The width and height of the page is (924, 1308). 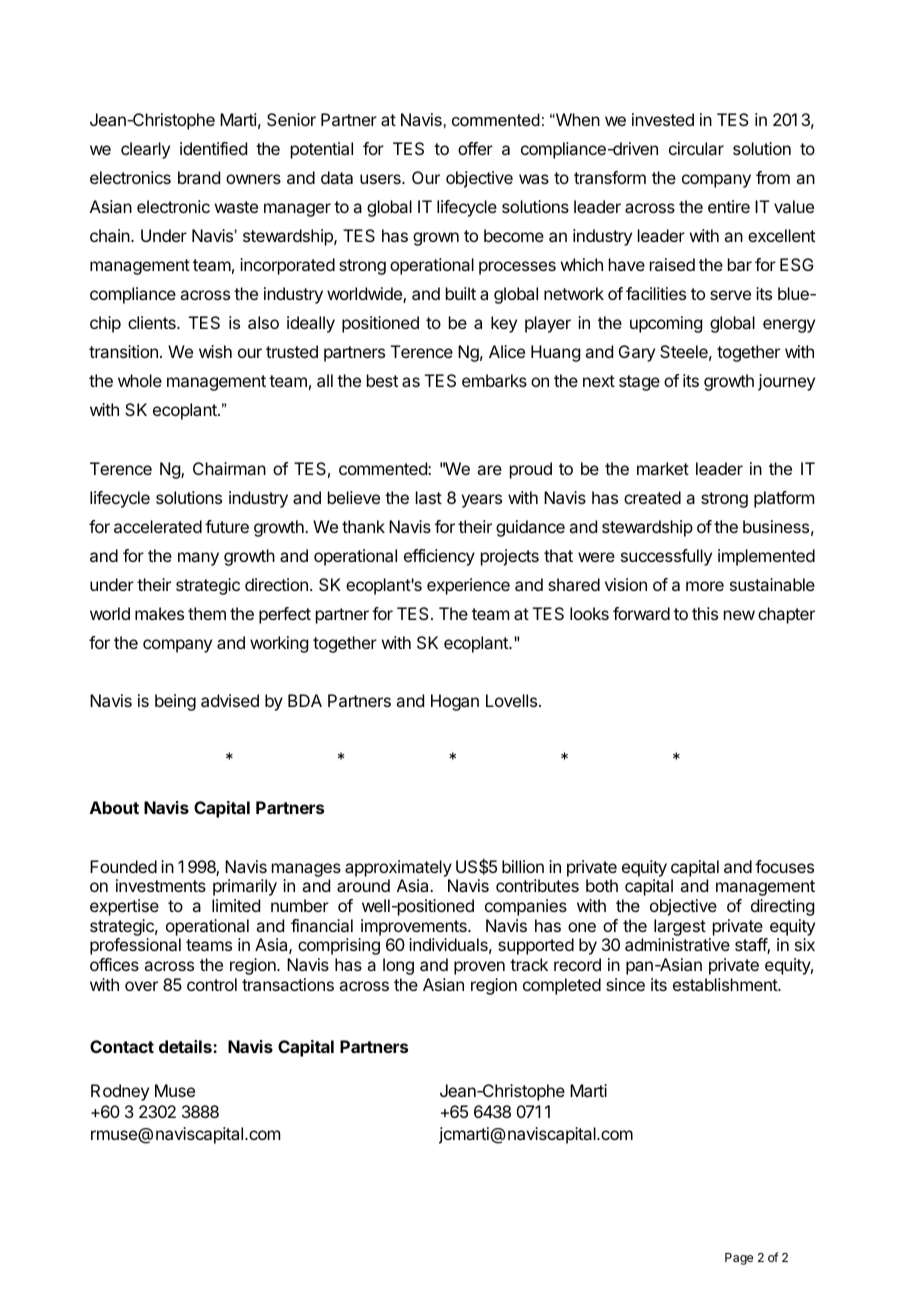 I want to click on new, so click(x=739, y=615).
